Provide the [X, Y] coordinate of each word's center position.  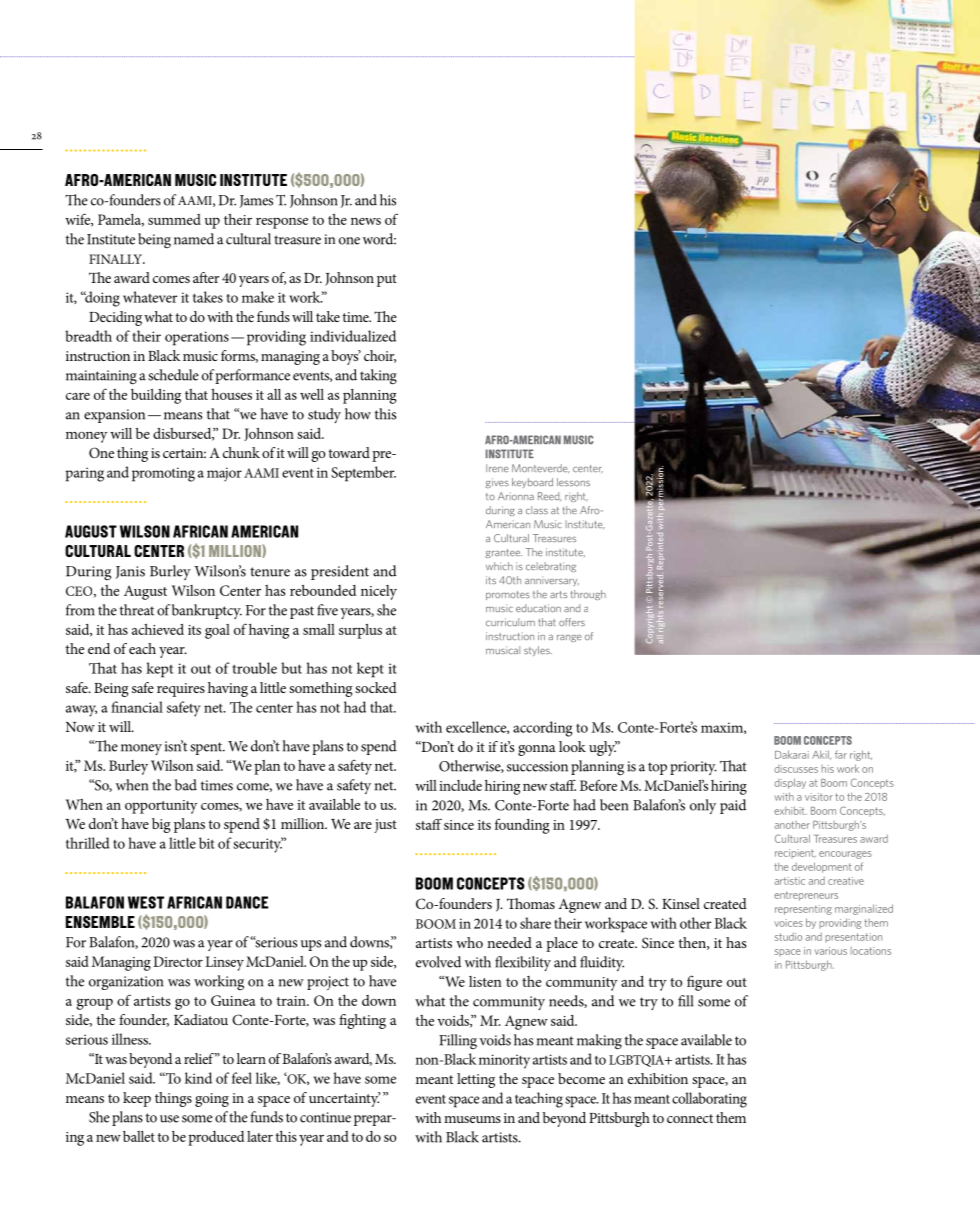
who [469, 942]
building [156, 396]
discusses [796, 769]
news [366, 221]
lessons [573, 482]
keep [137, 1099]
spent [207, 748]
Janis [130, 572]
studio [788, 937]
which [499, 566]
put [387, 280]
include [460, 785]
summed [174, 219]
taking [378, 377]
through [588, 595]
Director [178, 961]
